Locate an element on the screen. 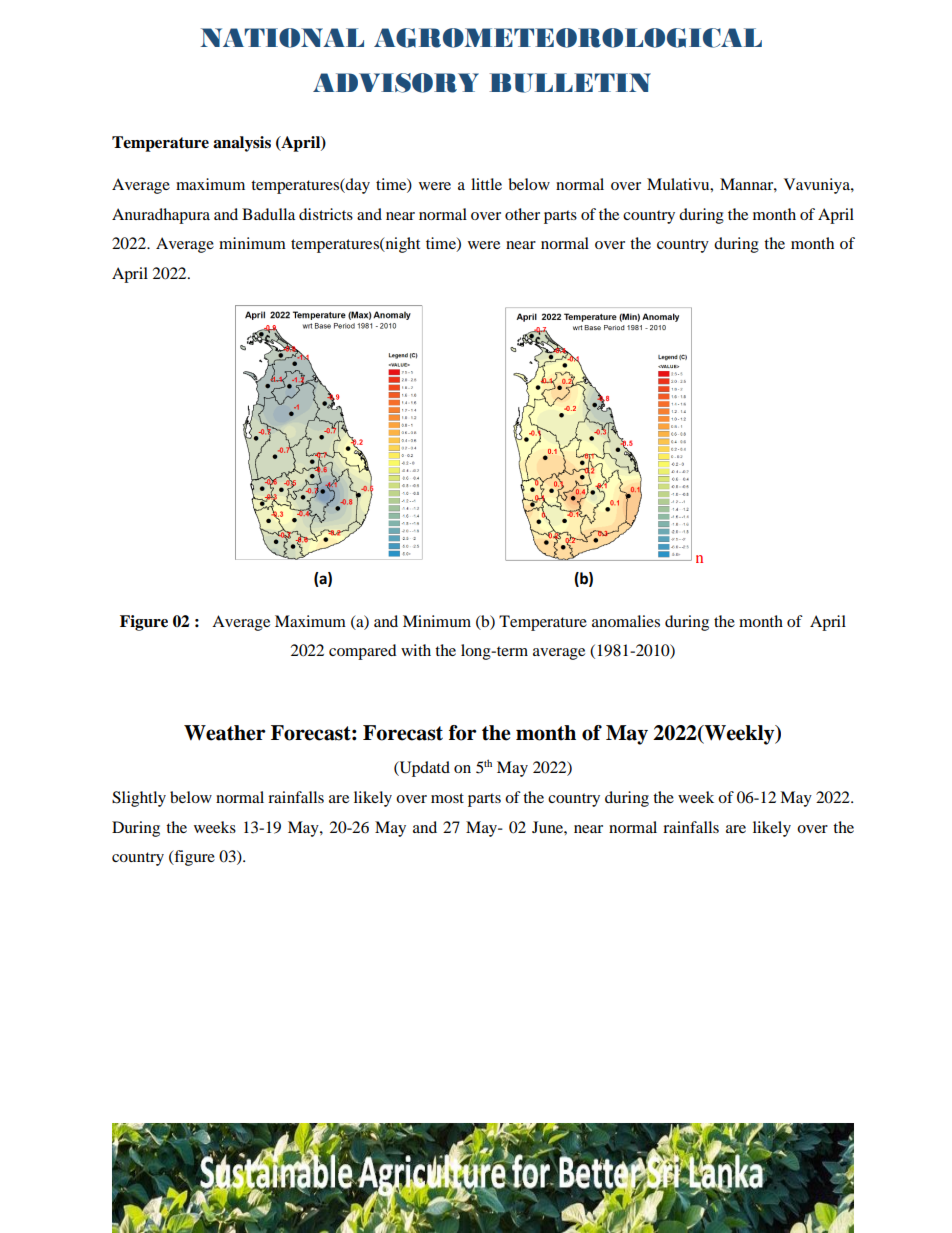 The image size is (952, 1233). BULLETIN is located at coordinates (570, 83).
